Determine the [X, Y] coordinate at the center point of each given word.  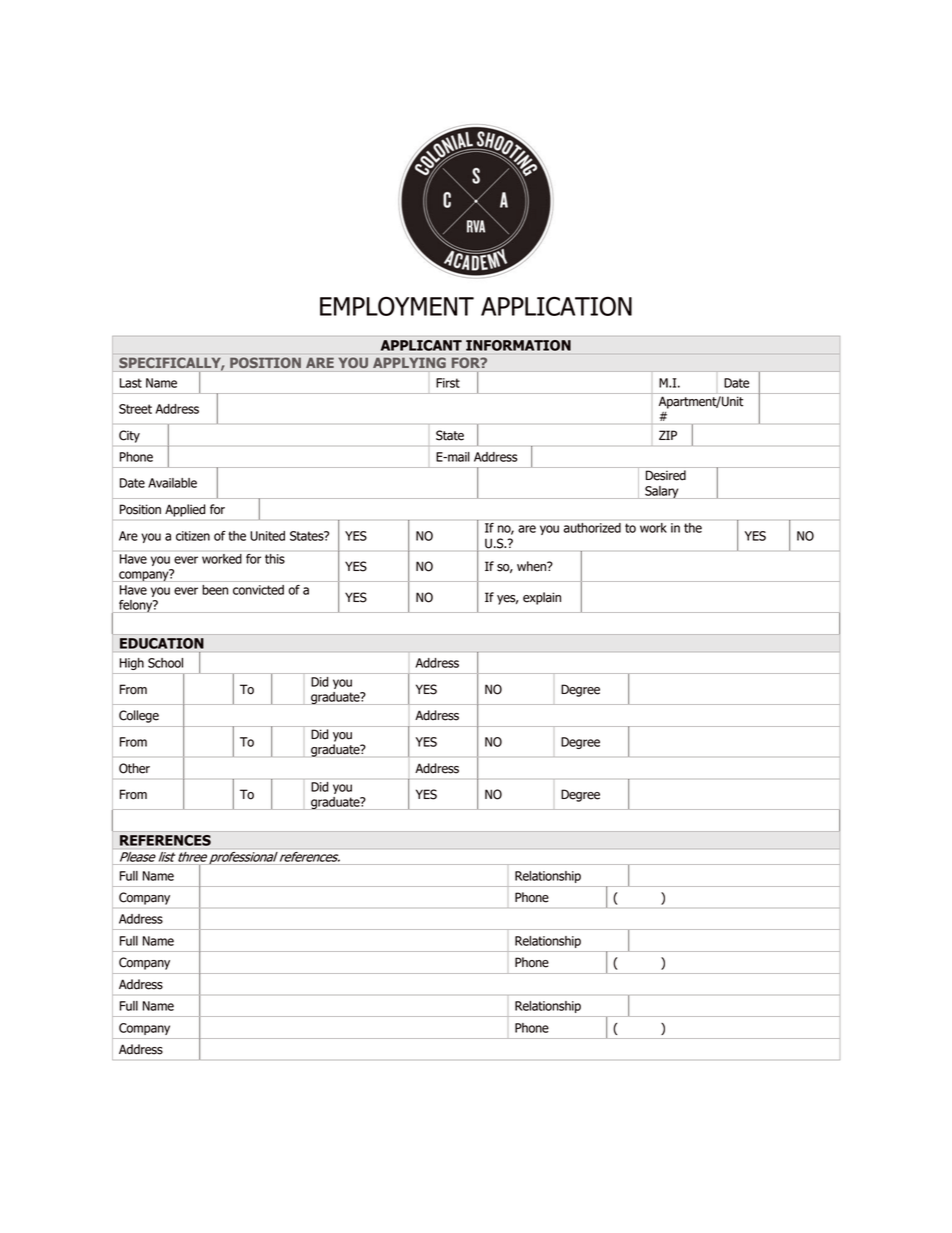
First [448, 383]
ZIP [668, 435]
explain [542, 598]
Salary [662, 492]
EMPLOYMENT [397, 306]
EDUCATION [162, 643]
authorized [592, 528]
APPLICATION [556, 306]
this [275, 559]
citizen [193, 536]
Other [134, 768]
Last [131, 383]
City [129, 436]
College [139, 716]
